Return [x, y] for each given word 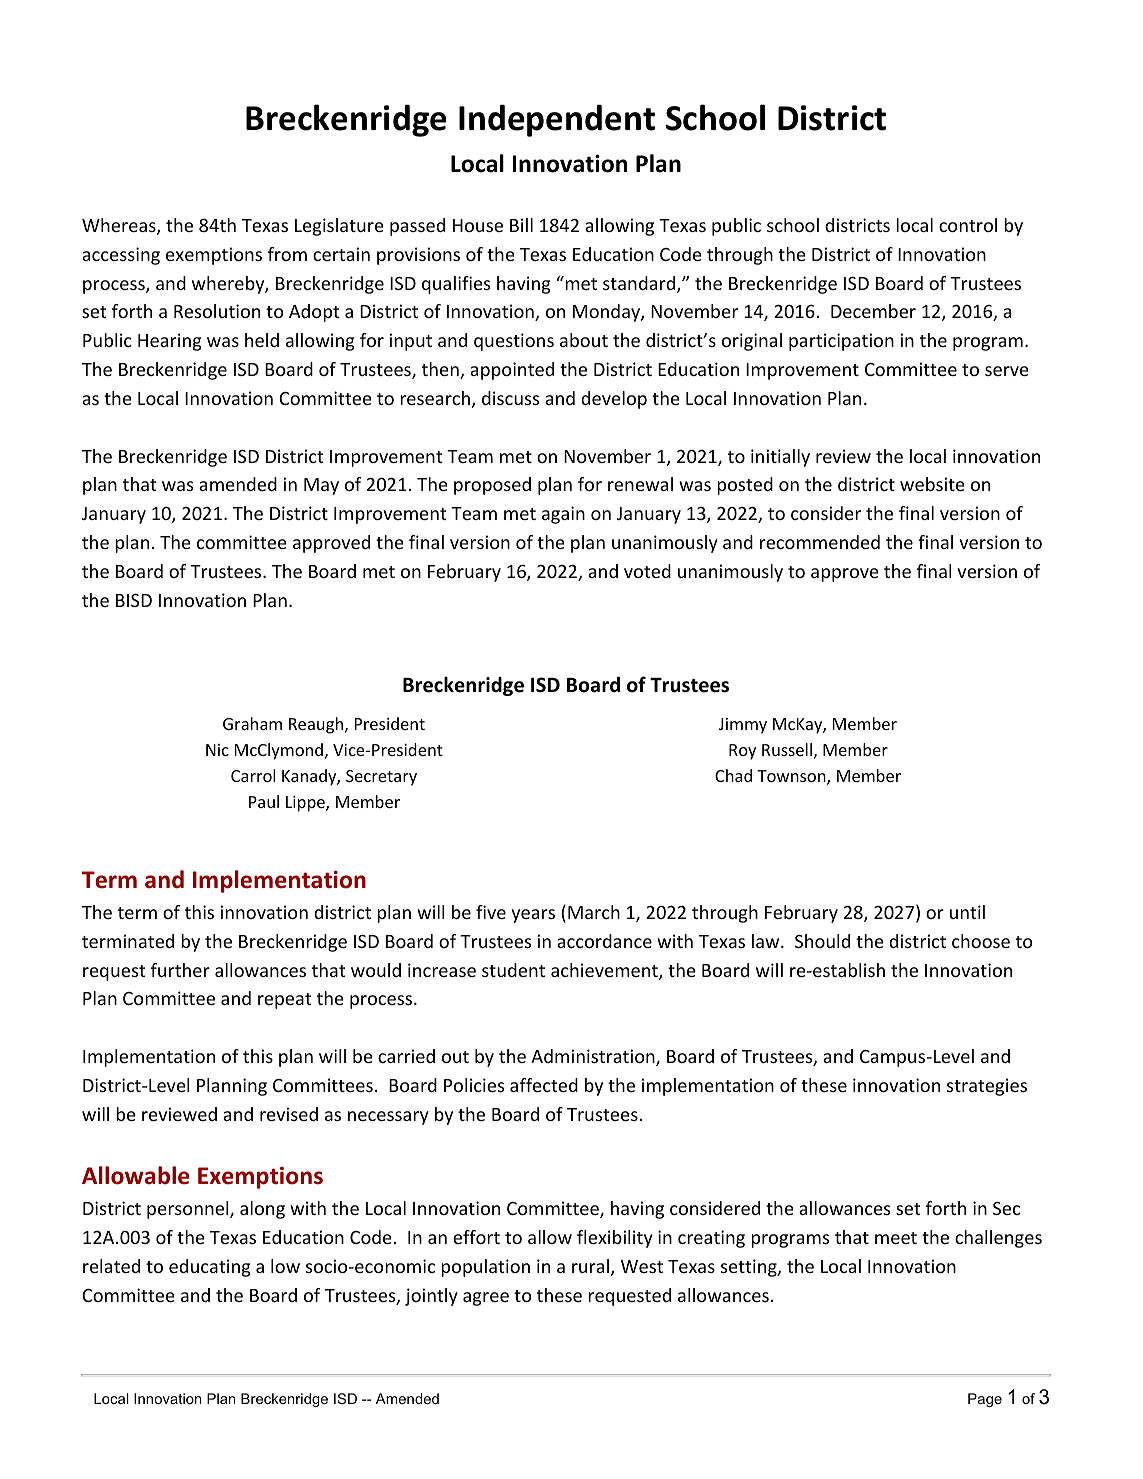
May [321, 486]
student [513, 970]
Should [822, 941]
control [968, 225]
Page [985, 1400]
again [563, 515]
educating [210, 1268]
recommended [820, 542]
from [287, 254]
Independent [557, 120]
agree [486, 1299]
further [180, 970]
